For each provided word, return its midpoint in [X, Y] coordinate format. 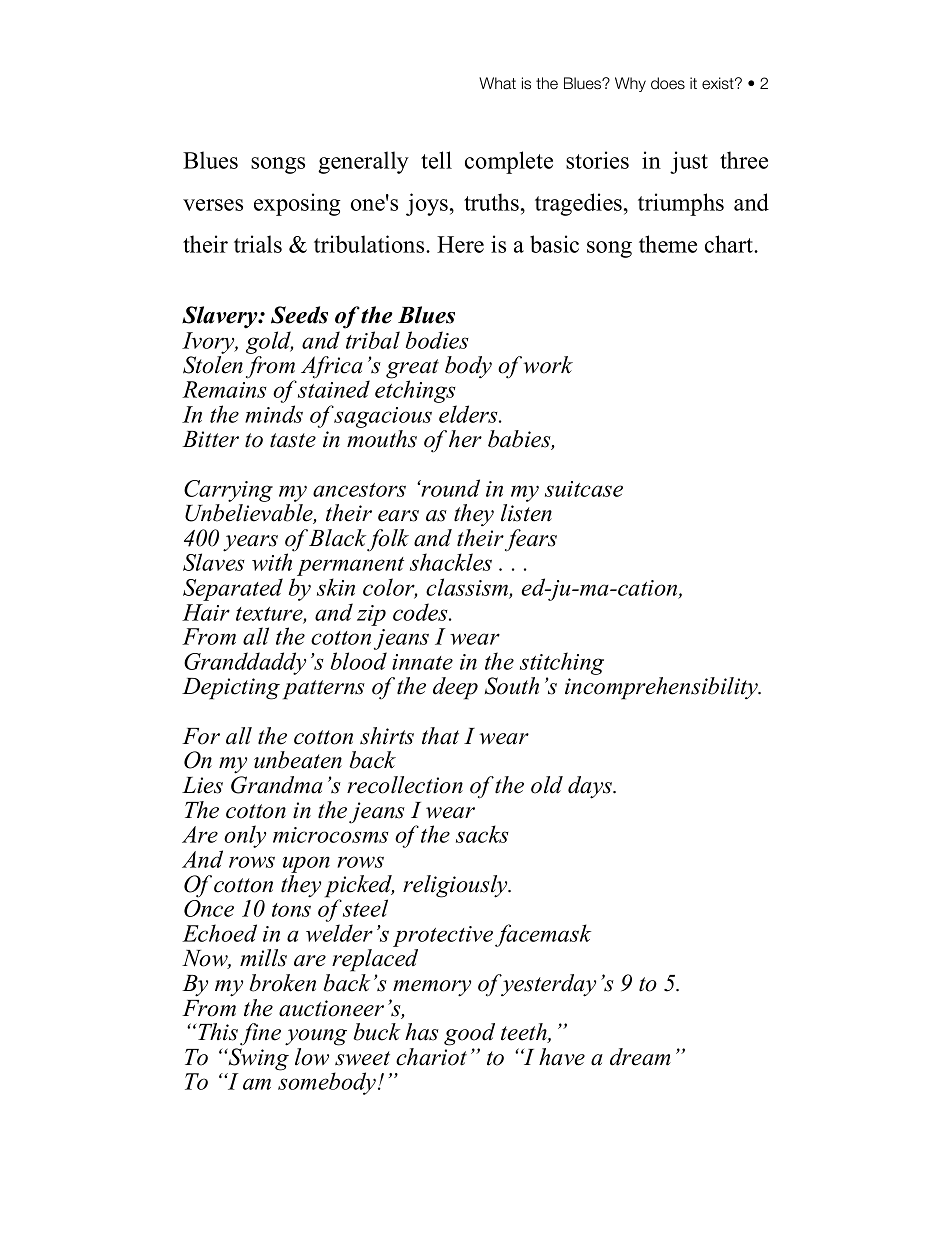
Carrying [228, 491]
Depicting [231, 689]
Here [460, 244]
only [245, 836]
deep [455, 688]
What [497, 83]
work [548, 365]
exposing [297, 204]
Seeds [299, 315]
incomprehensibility [662, 688]
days [591, 787]
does [668, 83]
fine [260, 1034]
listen [526, 513]
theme [668, 244]
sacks [482, 834]
